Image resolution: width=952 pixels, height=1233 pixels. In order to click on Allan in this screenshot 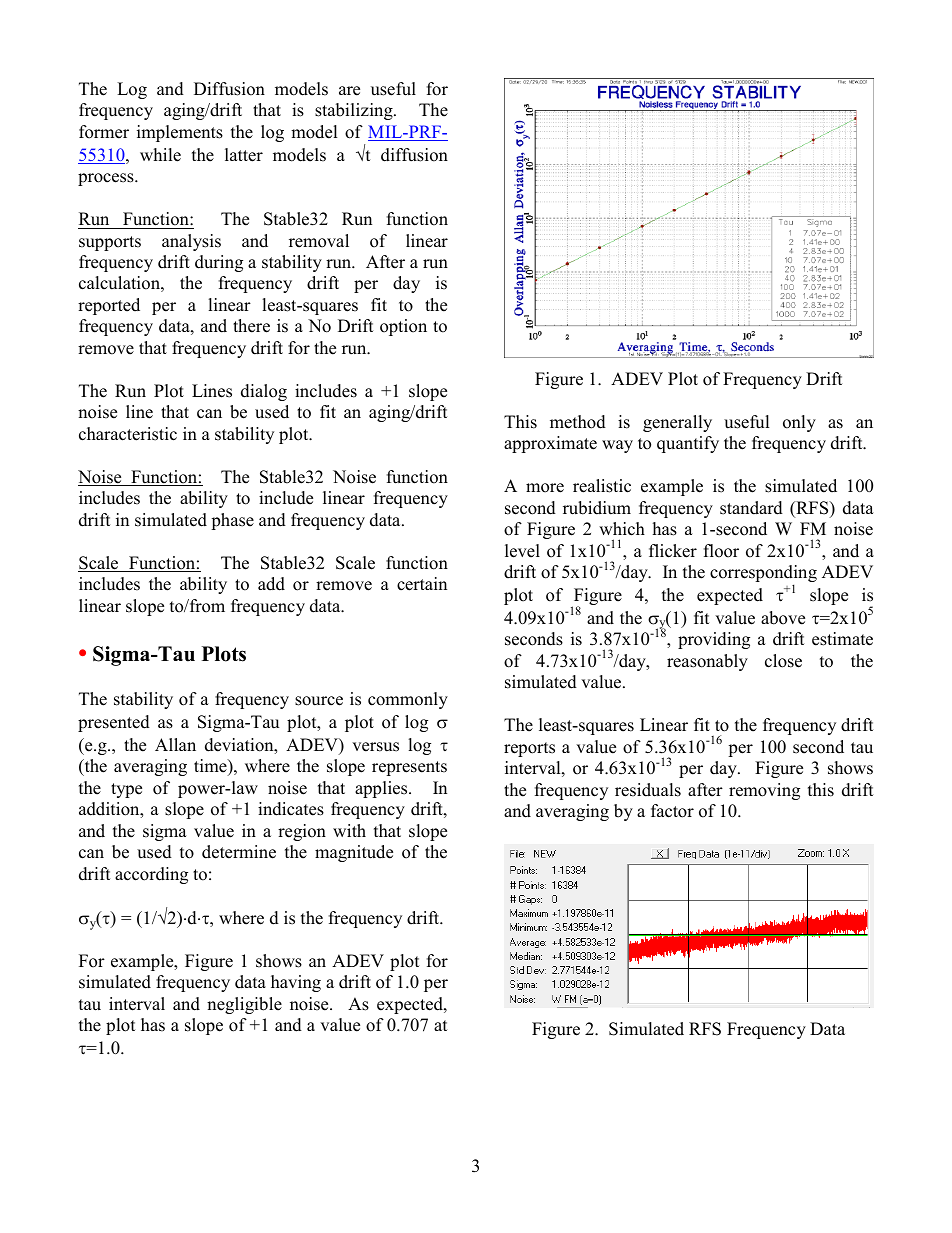, I will do `click(175, 744)`.
